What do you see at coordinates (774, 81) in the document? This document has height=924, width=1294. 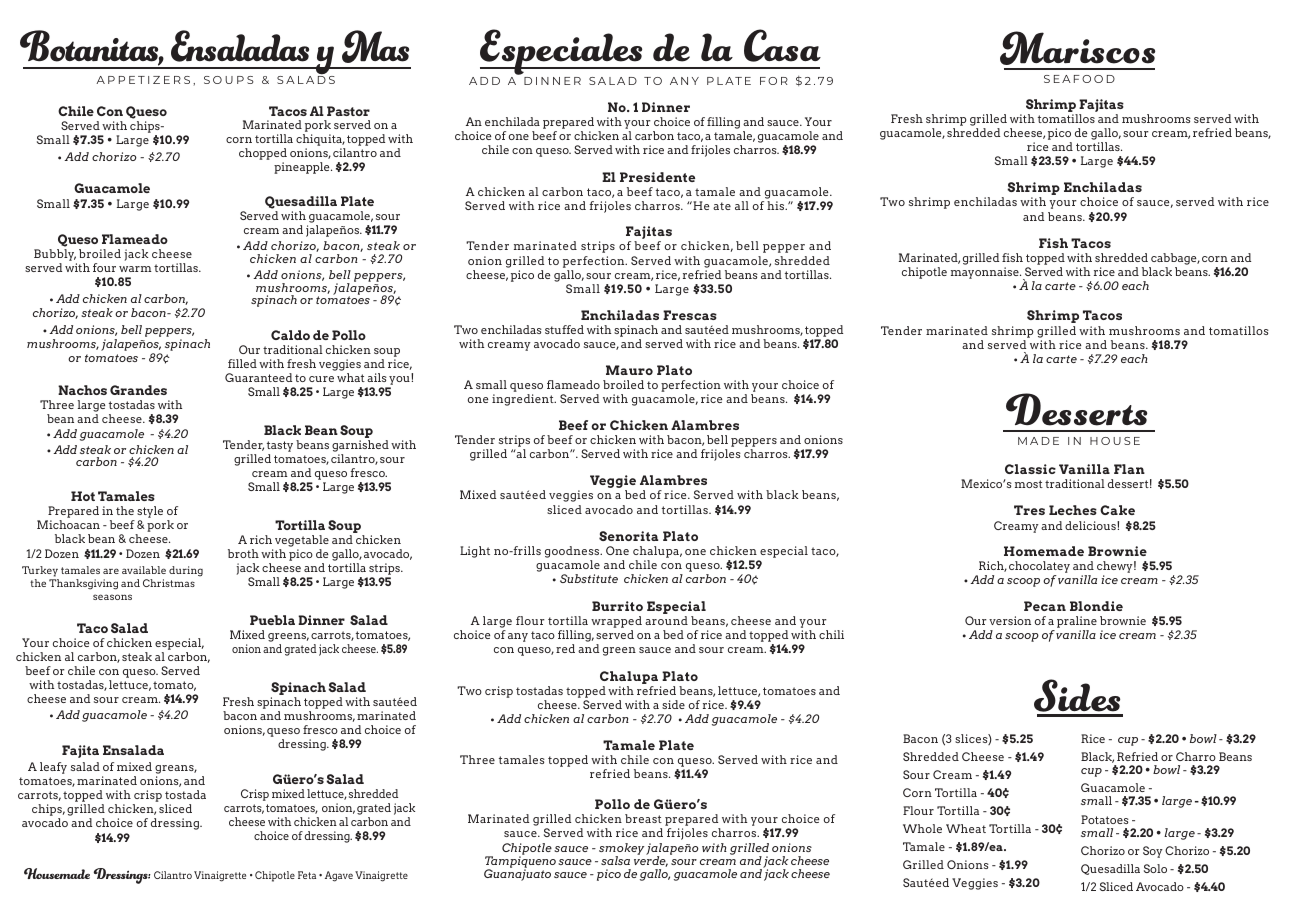 I see `FOR` at bounding box center [774, 81].
